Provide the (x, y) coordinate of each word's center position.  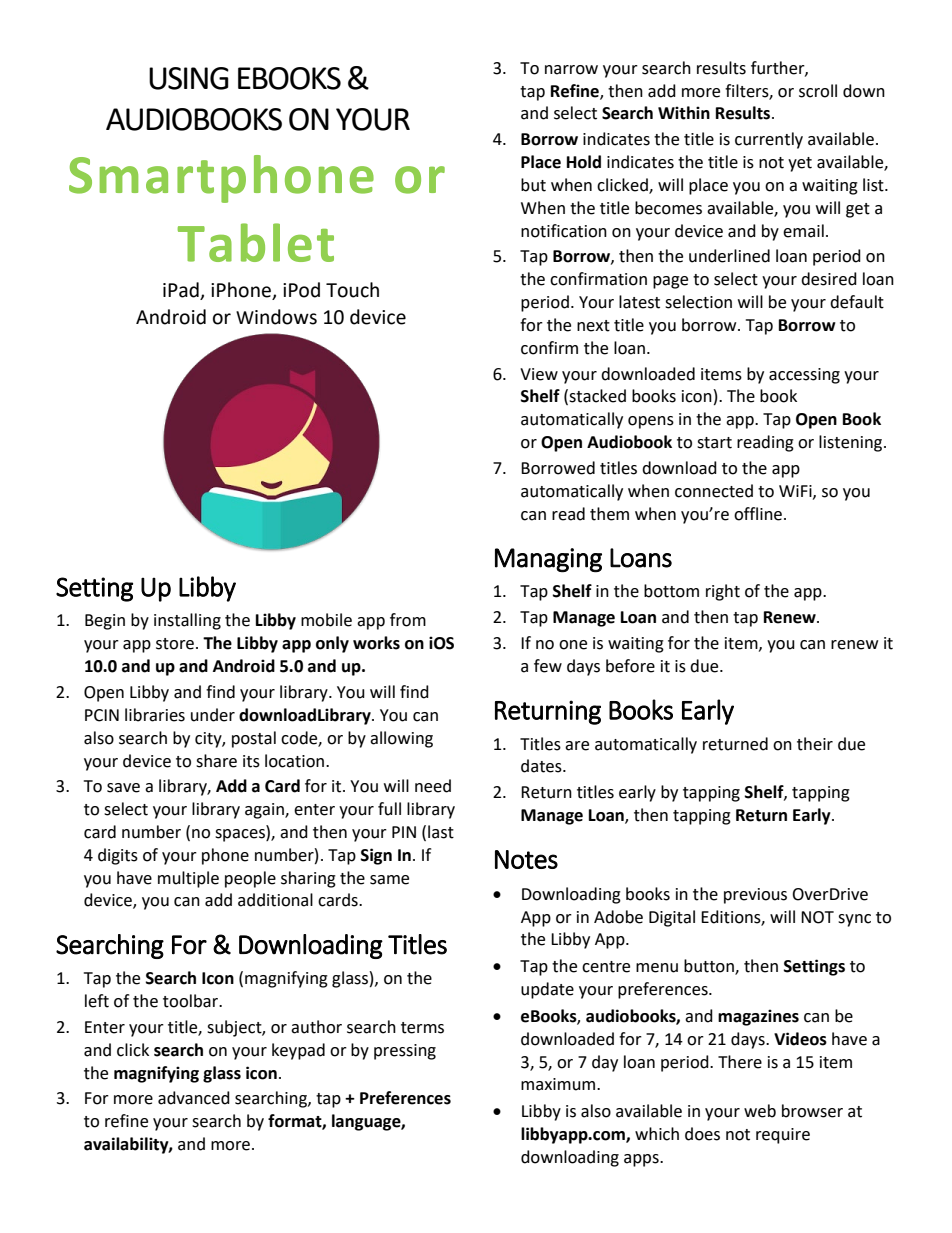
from (408, 620)
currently (769, 140)
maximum (559, 1084)
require (783, 1136)
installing (187, 621)
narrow (571, 70)
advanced (194, 1098)
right (723, 592)
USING (189, 78)
